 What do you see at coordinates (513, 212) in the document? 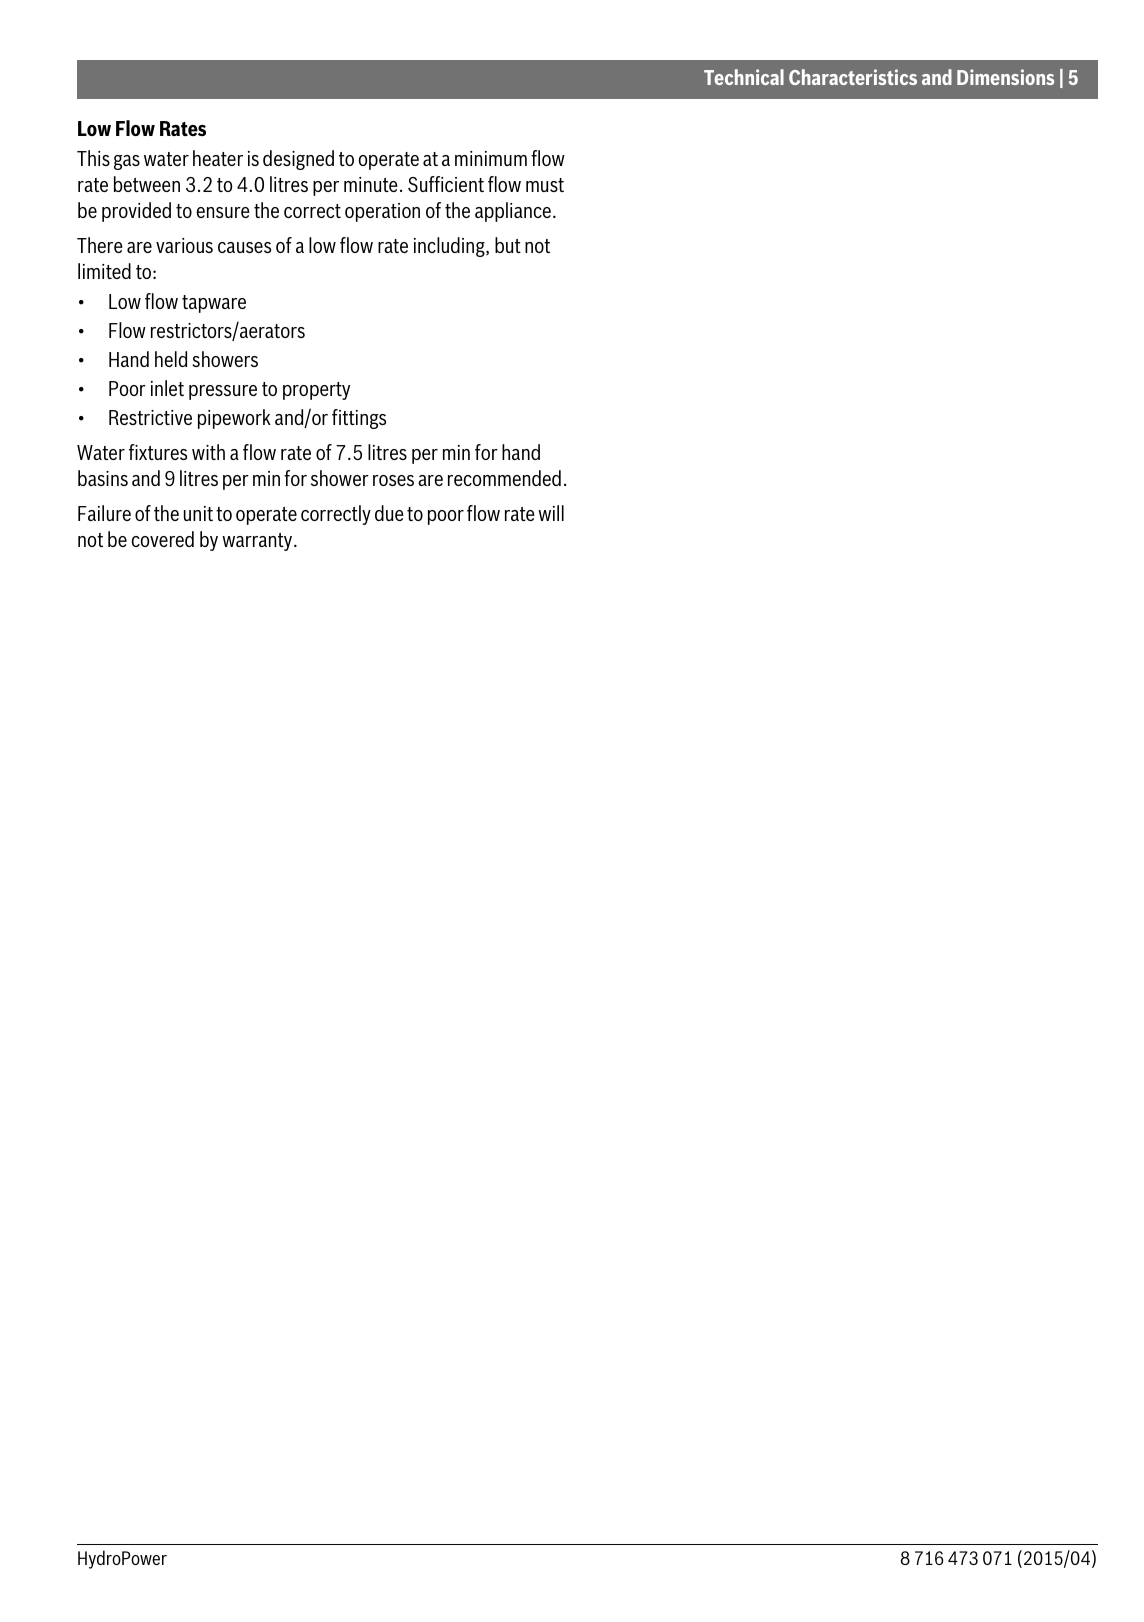
I see `appliance` at bounding box center [513, 212].
